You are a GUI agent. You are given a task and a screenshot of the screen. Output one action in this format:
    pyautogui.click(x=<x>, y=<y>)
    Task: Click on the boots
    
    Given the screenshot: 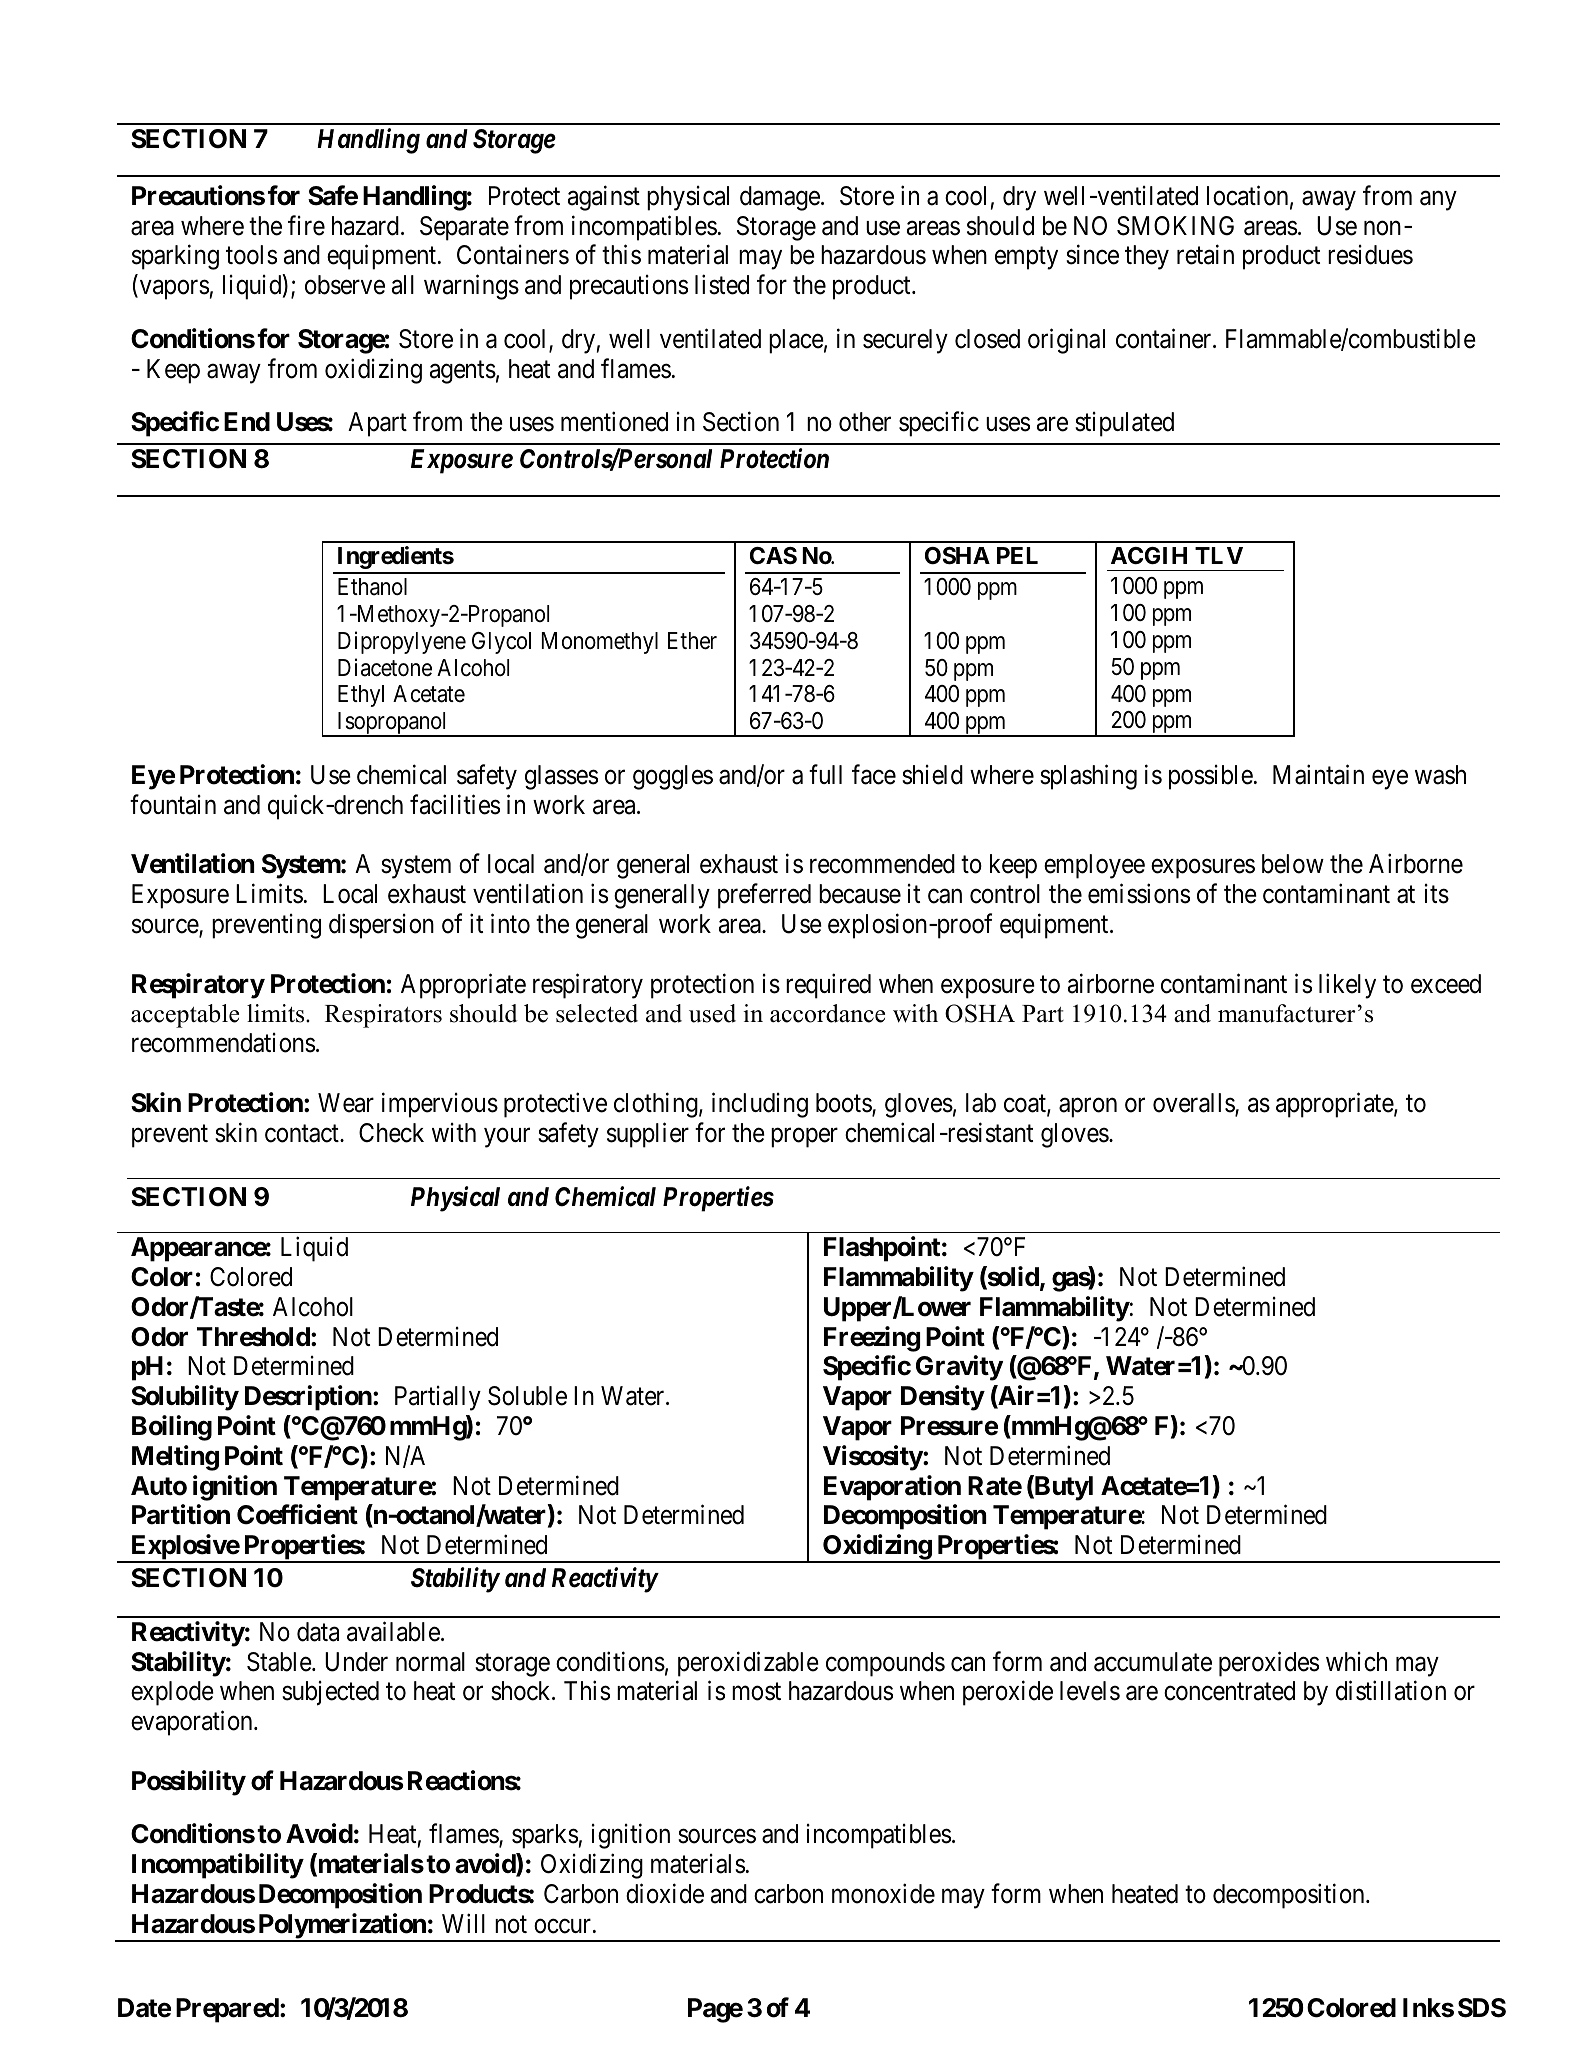 What is the action you would take?
    pyautogui.click(x=844, y=1104)
